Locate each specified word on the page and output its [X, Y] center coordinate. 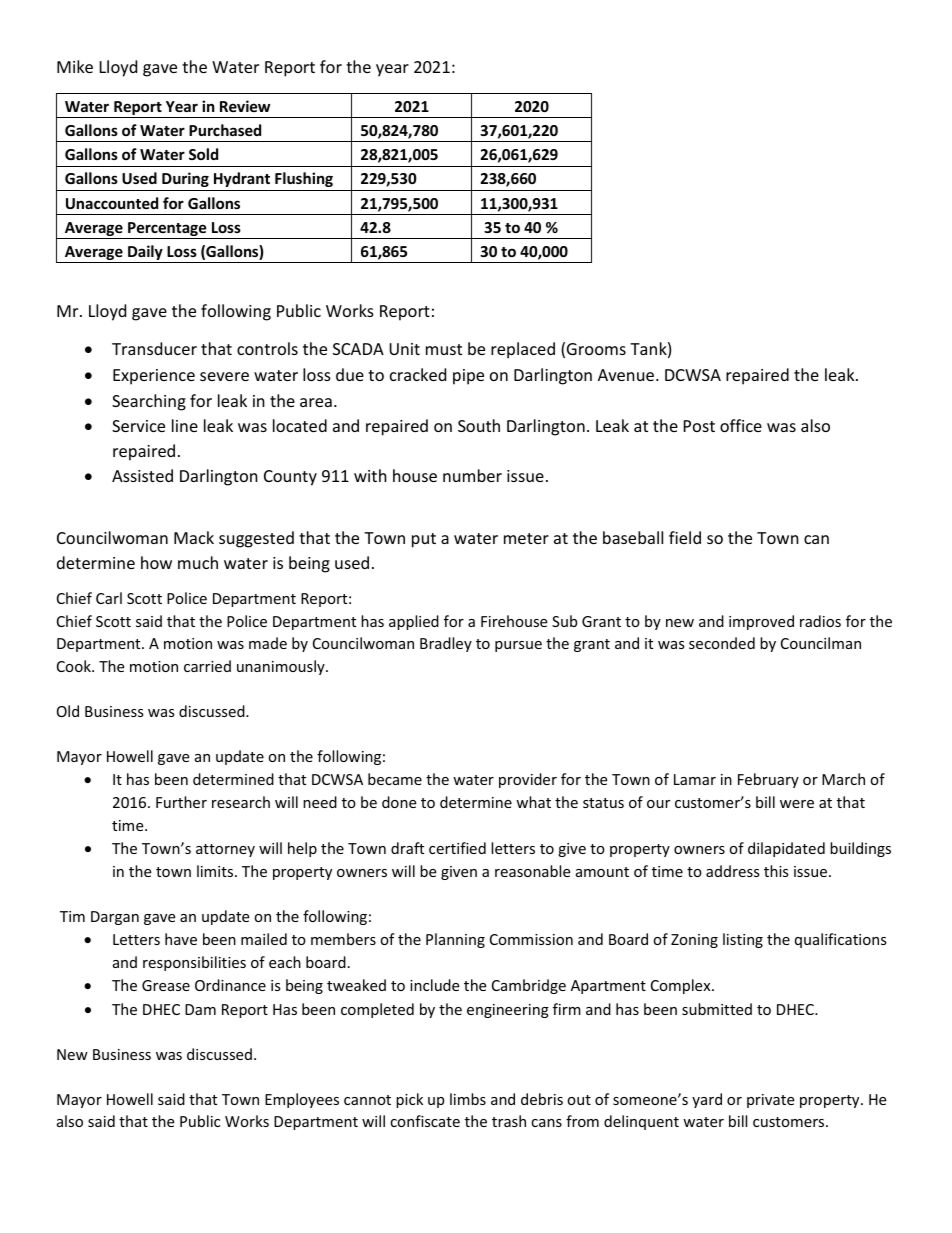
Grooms [596, 349]
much [198, 562]
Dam [200, 1009]
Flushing [304, 179]
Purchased [225, 130]
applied [414, 622]
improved [761, 622]
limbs [468, 1099]
